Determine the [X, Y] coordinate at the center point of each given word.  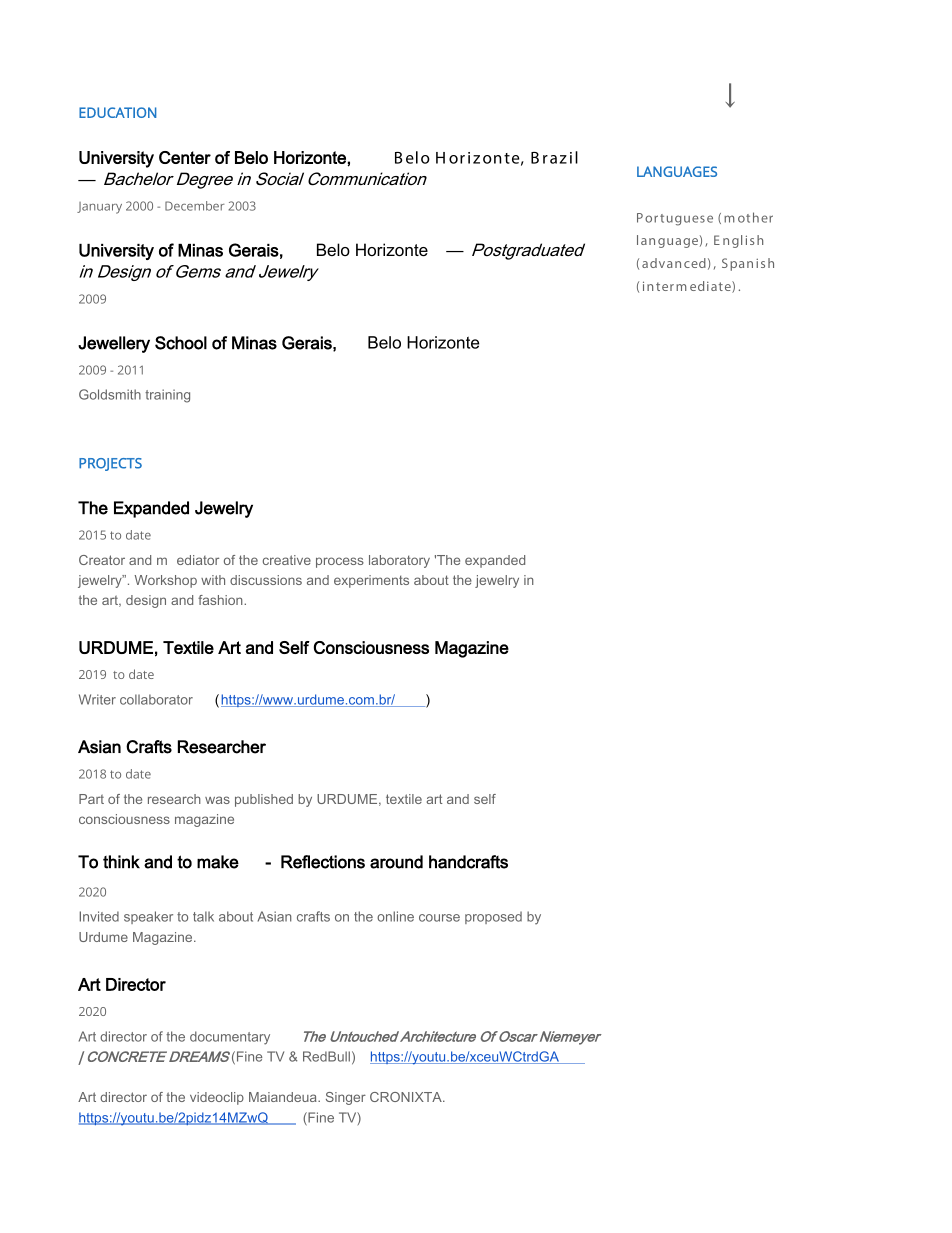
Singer [346, 1098]
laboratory [399, 561]
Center [185, 157]
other [755, 217]
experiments [371, 581]
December [194, 206]
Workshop [166, 581]
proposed [493, 917]
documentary [230, 1038]
